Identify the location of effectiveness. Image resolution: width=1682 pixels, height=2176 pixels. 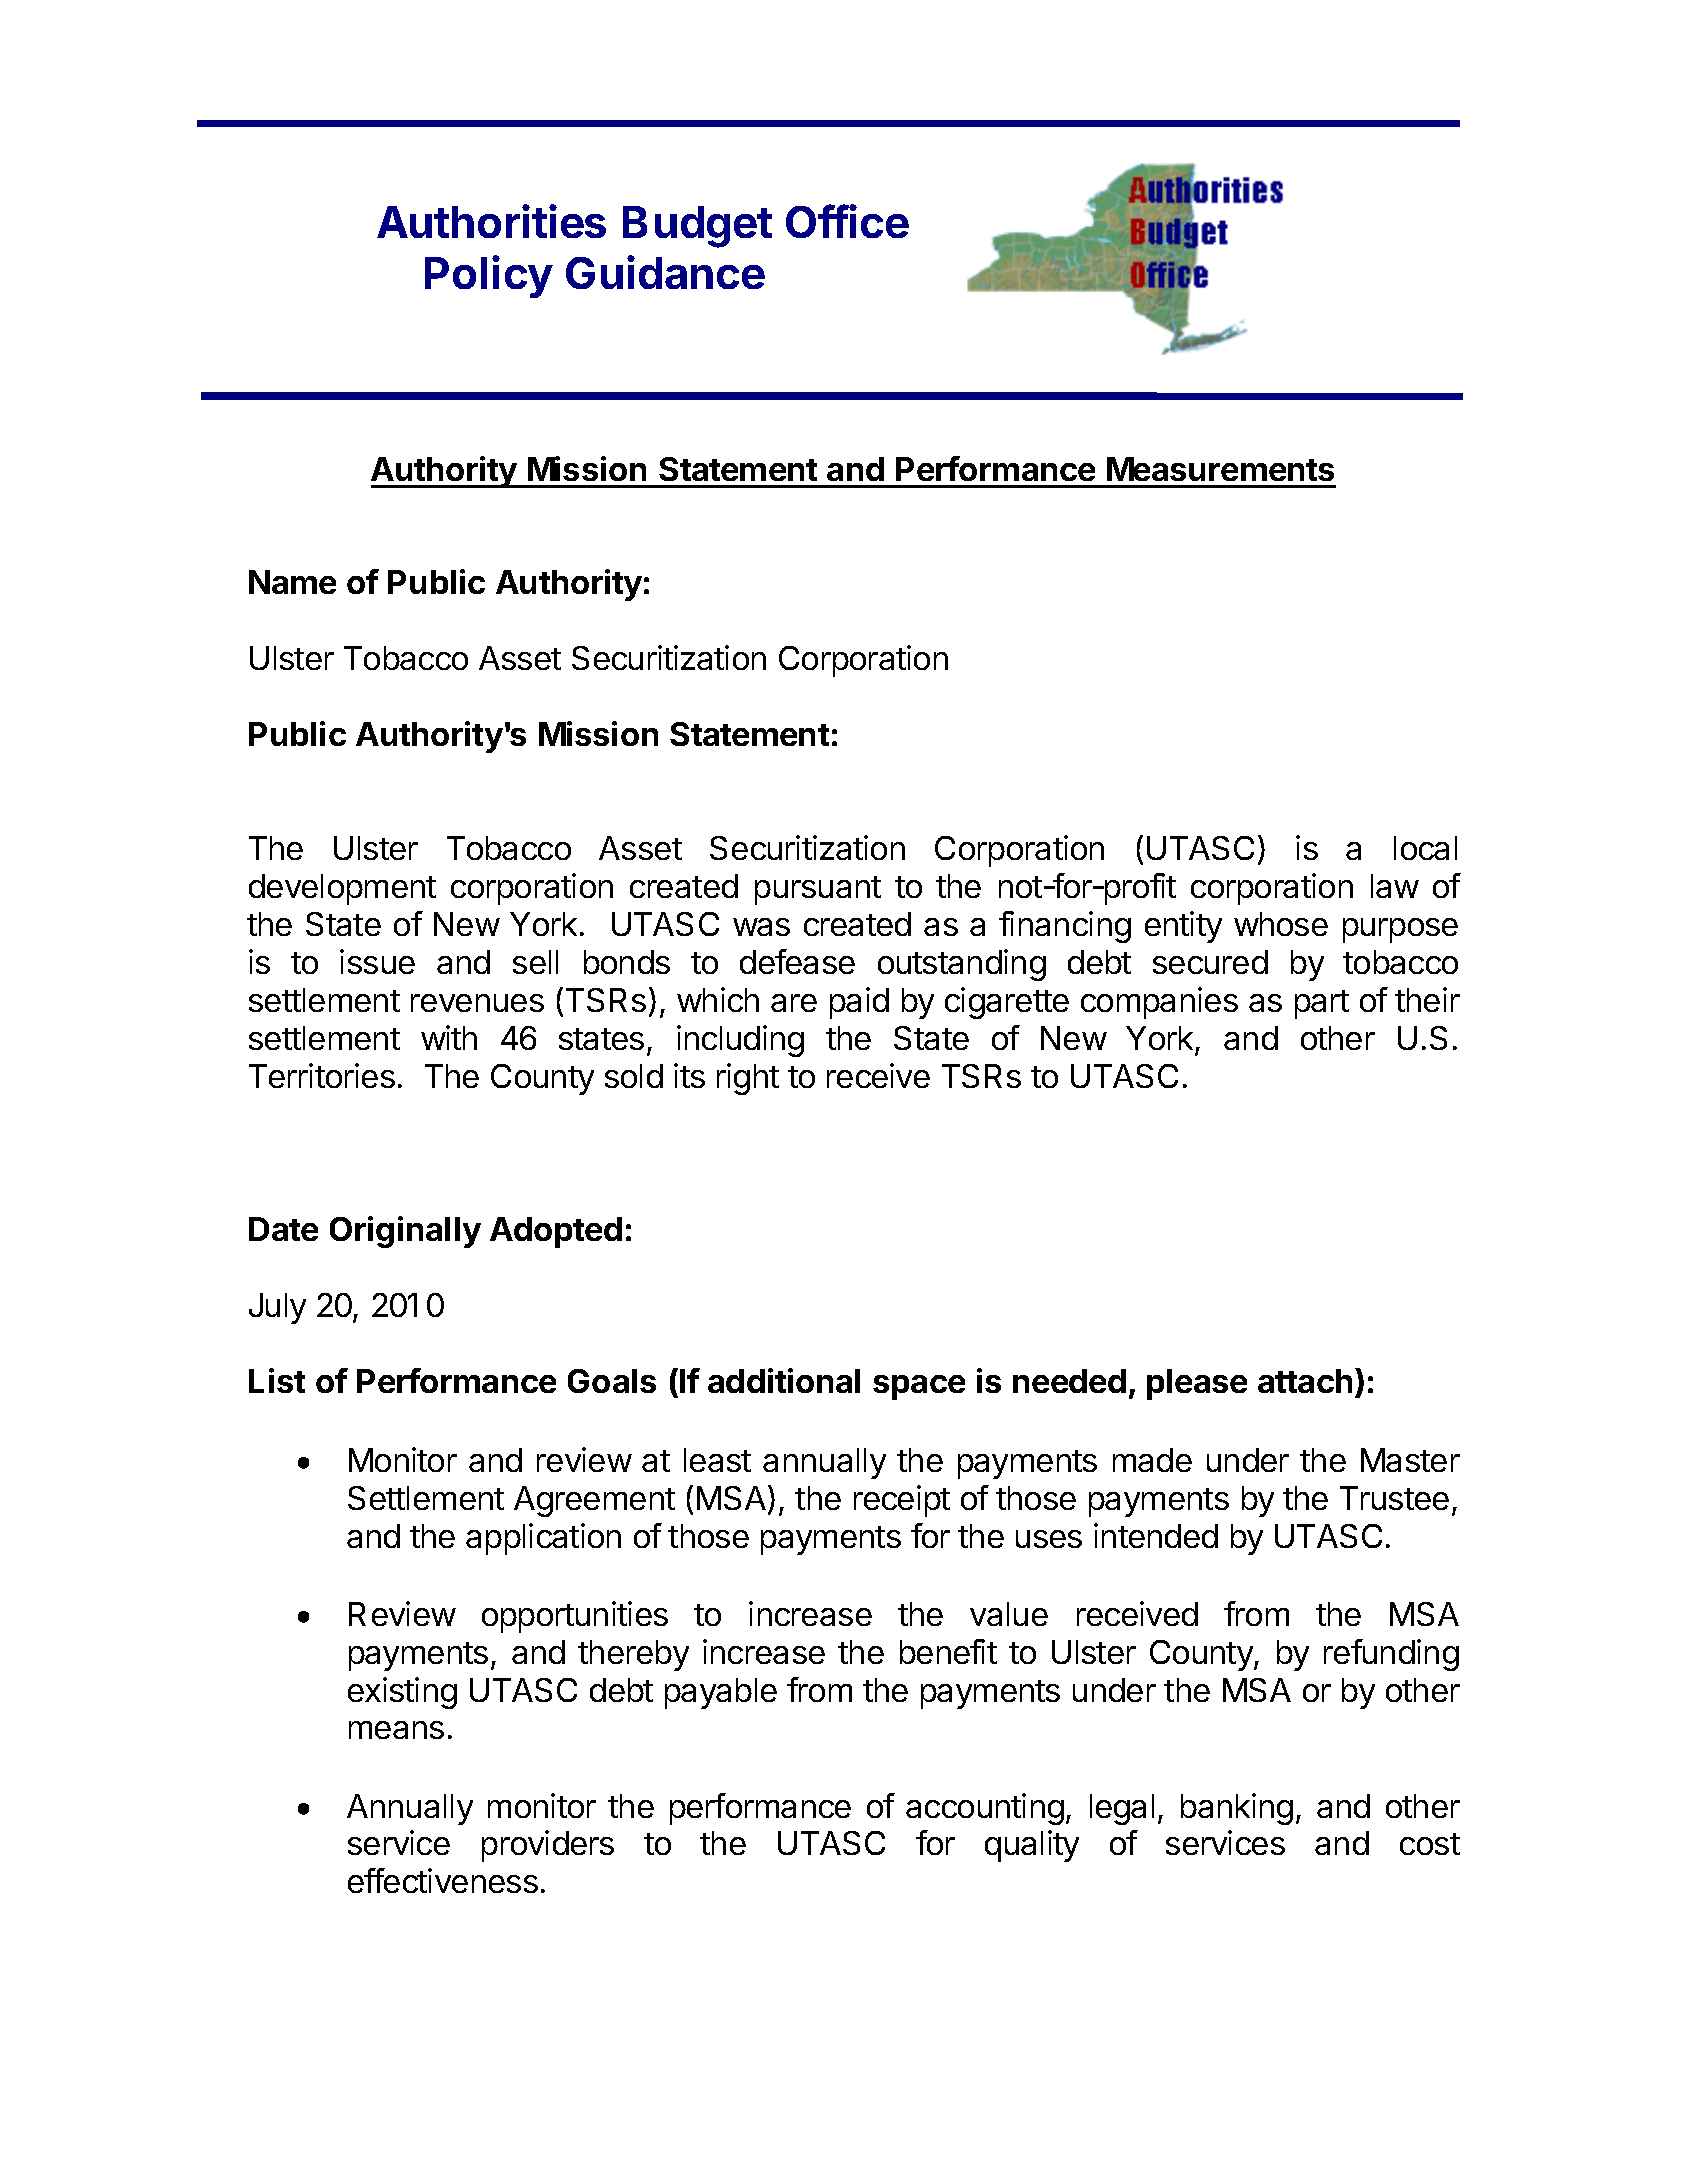
(443, 1880).
